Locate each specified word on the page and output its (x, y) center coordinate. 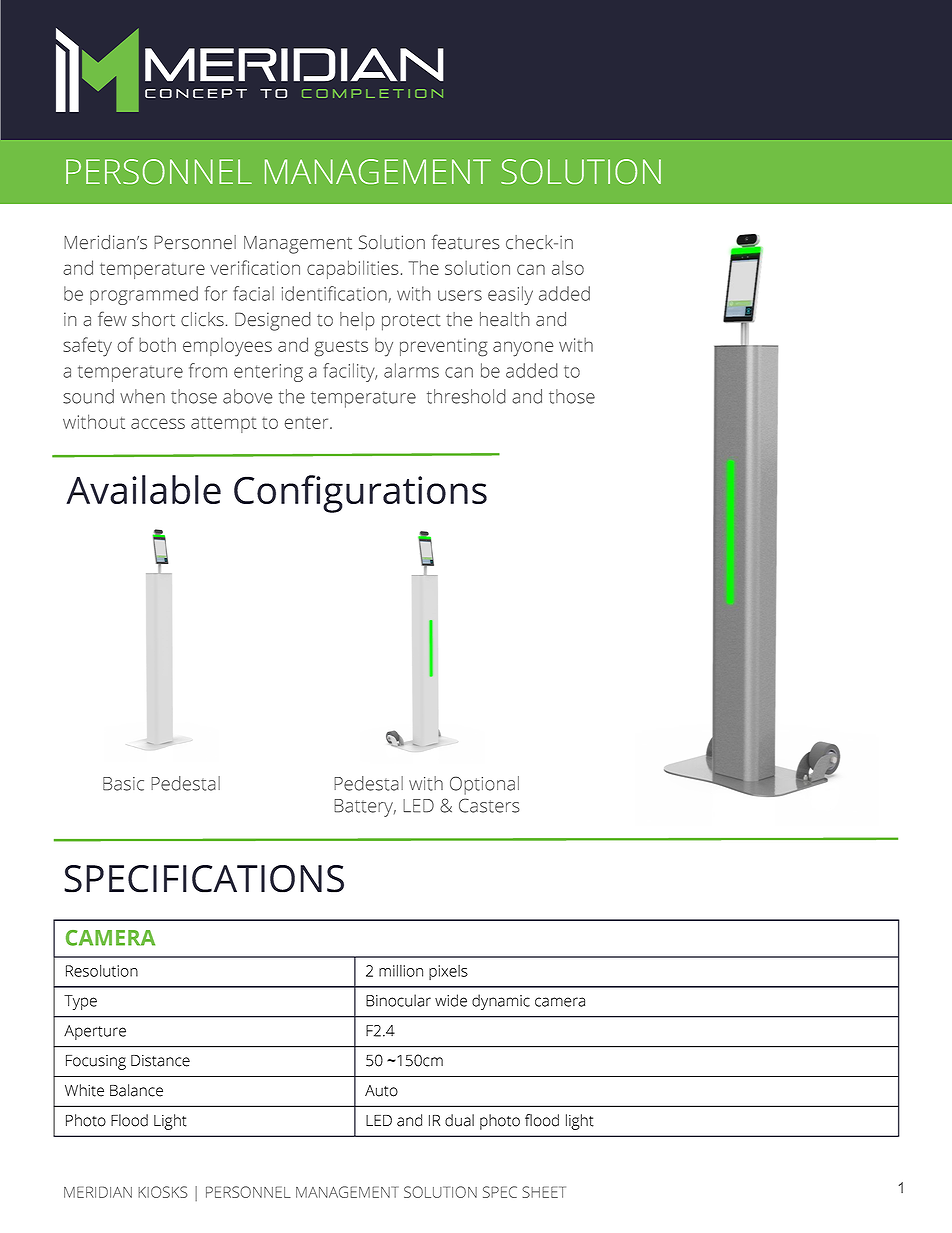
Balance (136, 1090)
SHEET (544, 1192)
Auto (381, 1091)
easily (510, 295)
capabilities (353, 269)
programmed (144, 295)
